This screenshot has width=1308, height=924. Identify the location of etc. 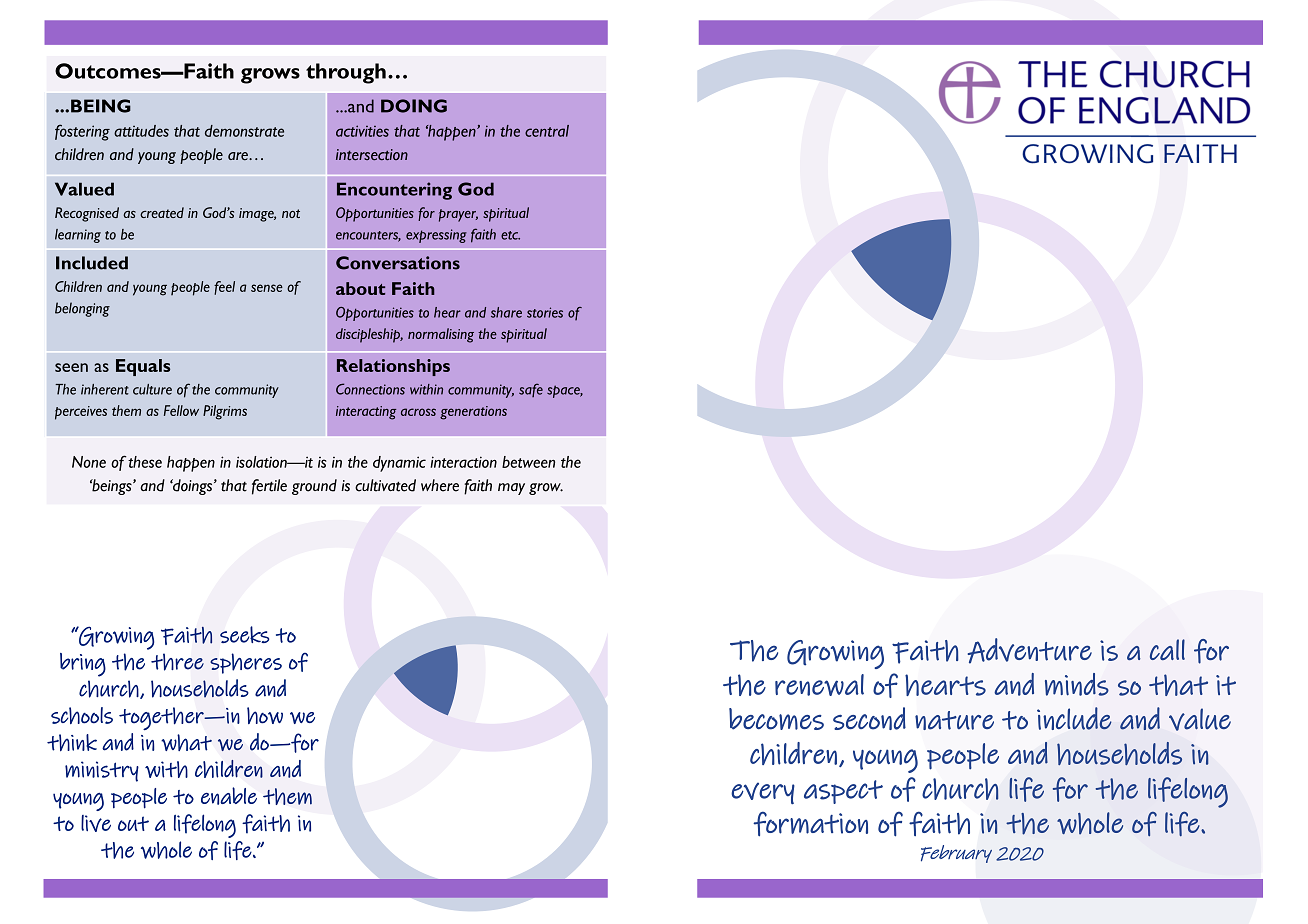
(510, 235).
